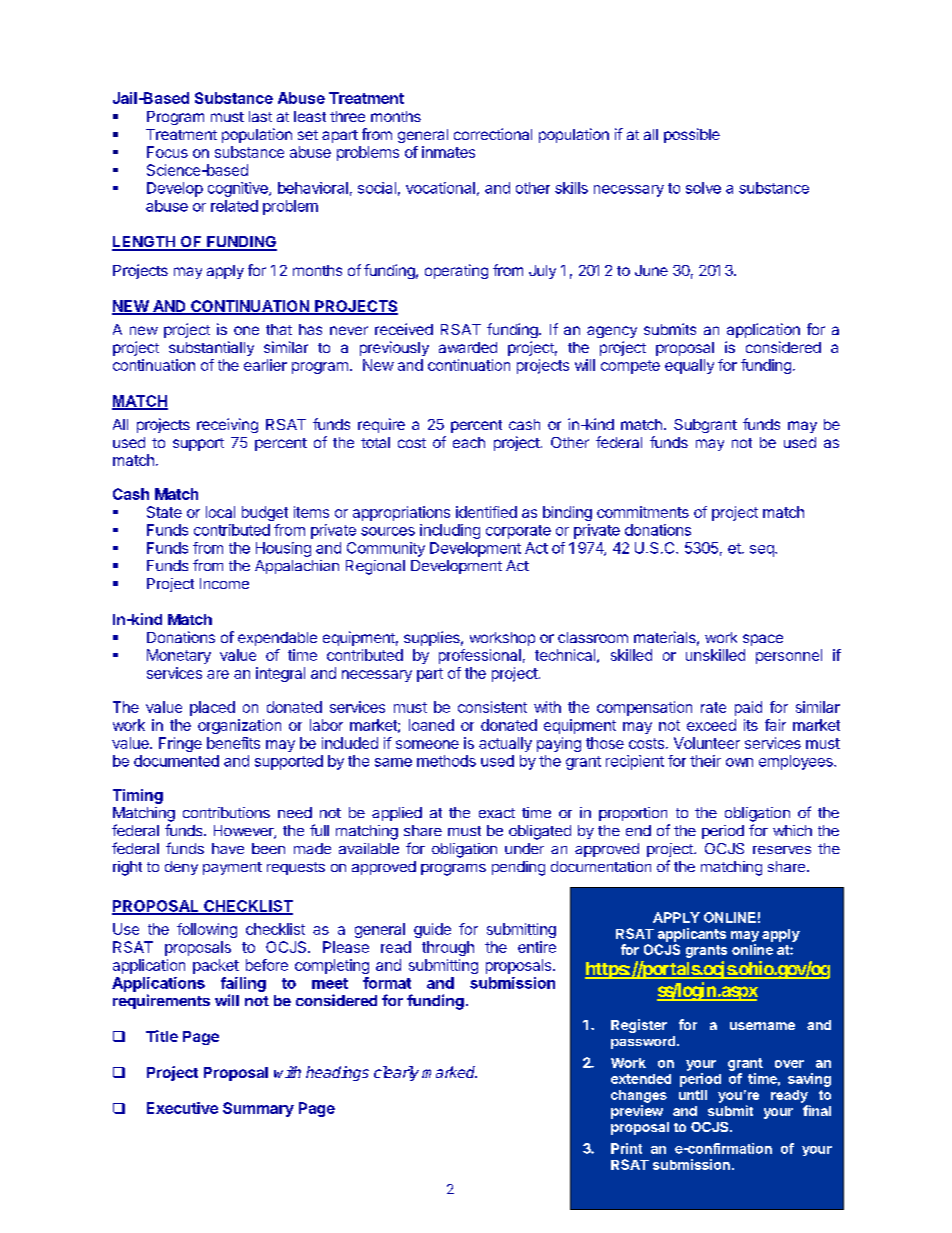 The height and width of the screenshot is (1233, 952). Describe the element at coordinates (763, 640) in the screenshot. I see `space` at that location.
